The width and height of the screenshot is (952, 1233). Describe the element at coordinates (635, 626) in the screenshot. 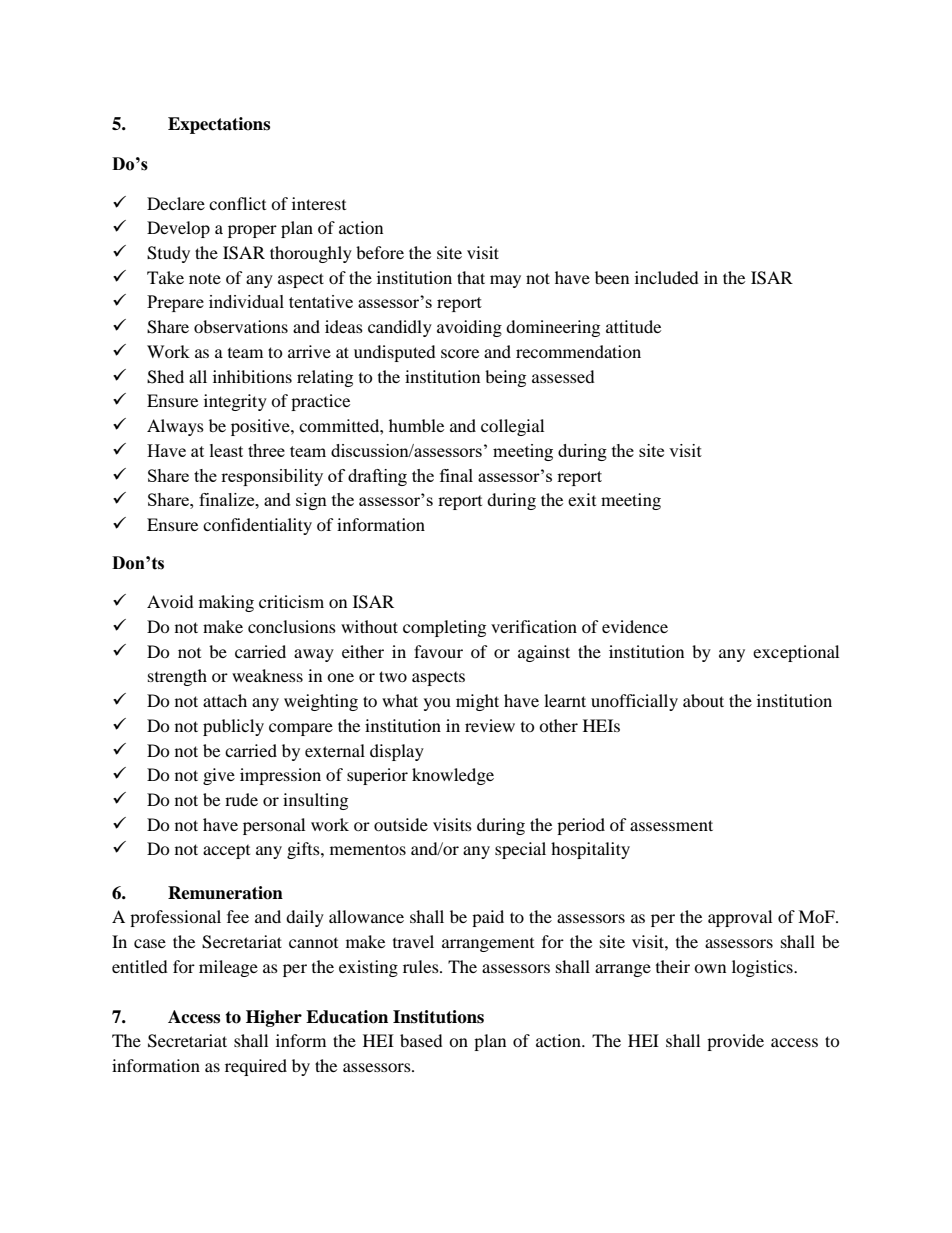

I see `evidence` at that location.
